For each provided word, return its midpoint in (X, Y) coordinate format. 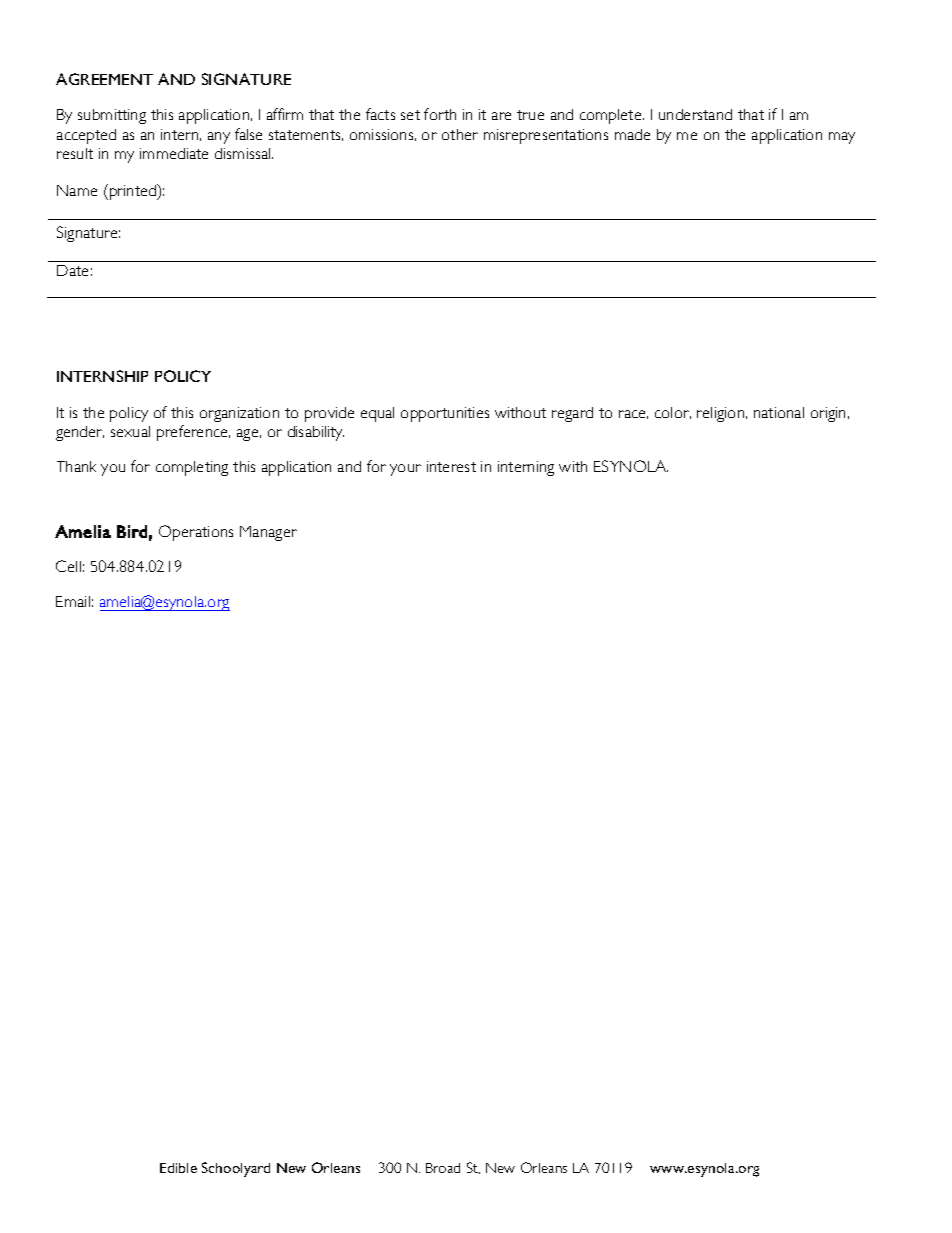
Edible (178, 1168)
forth (440, 114)
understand (695, 114)
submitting (112, 116)
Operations (196, 533)
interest (451, 466)
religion (722, 414)
